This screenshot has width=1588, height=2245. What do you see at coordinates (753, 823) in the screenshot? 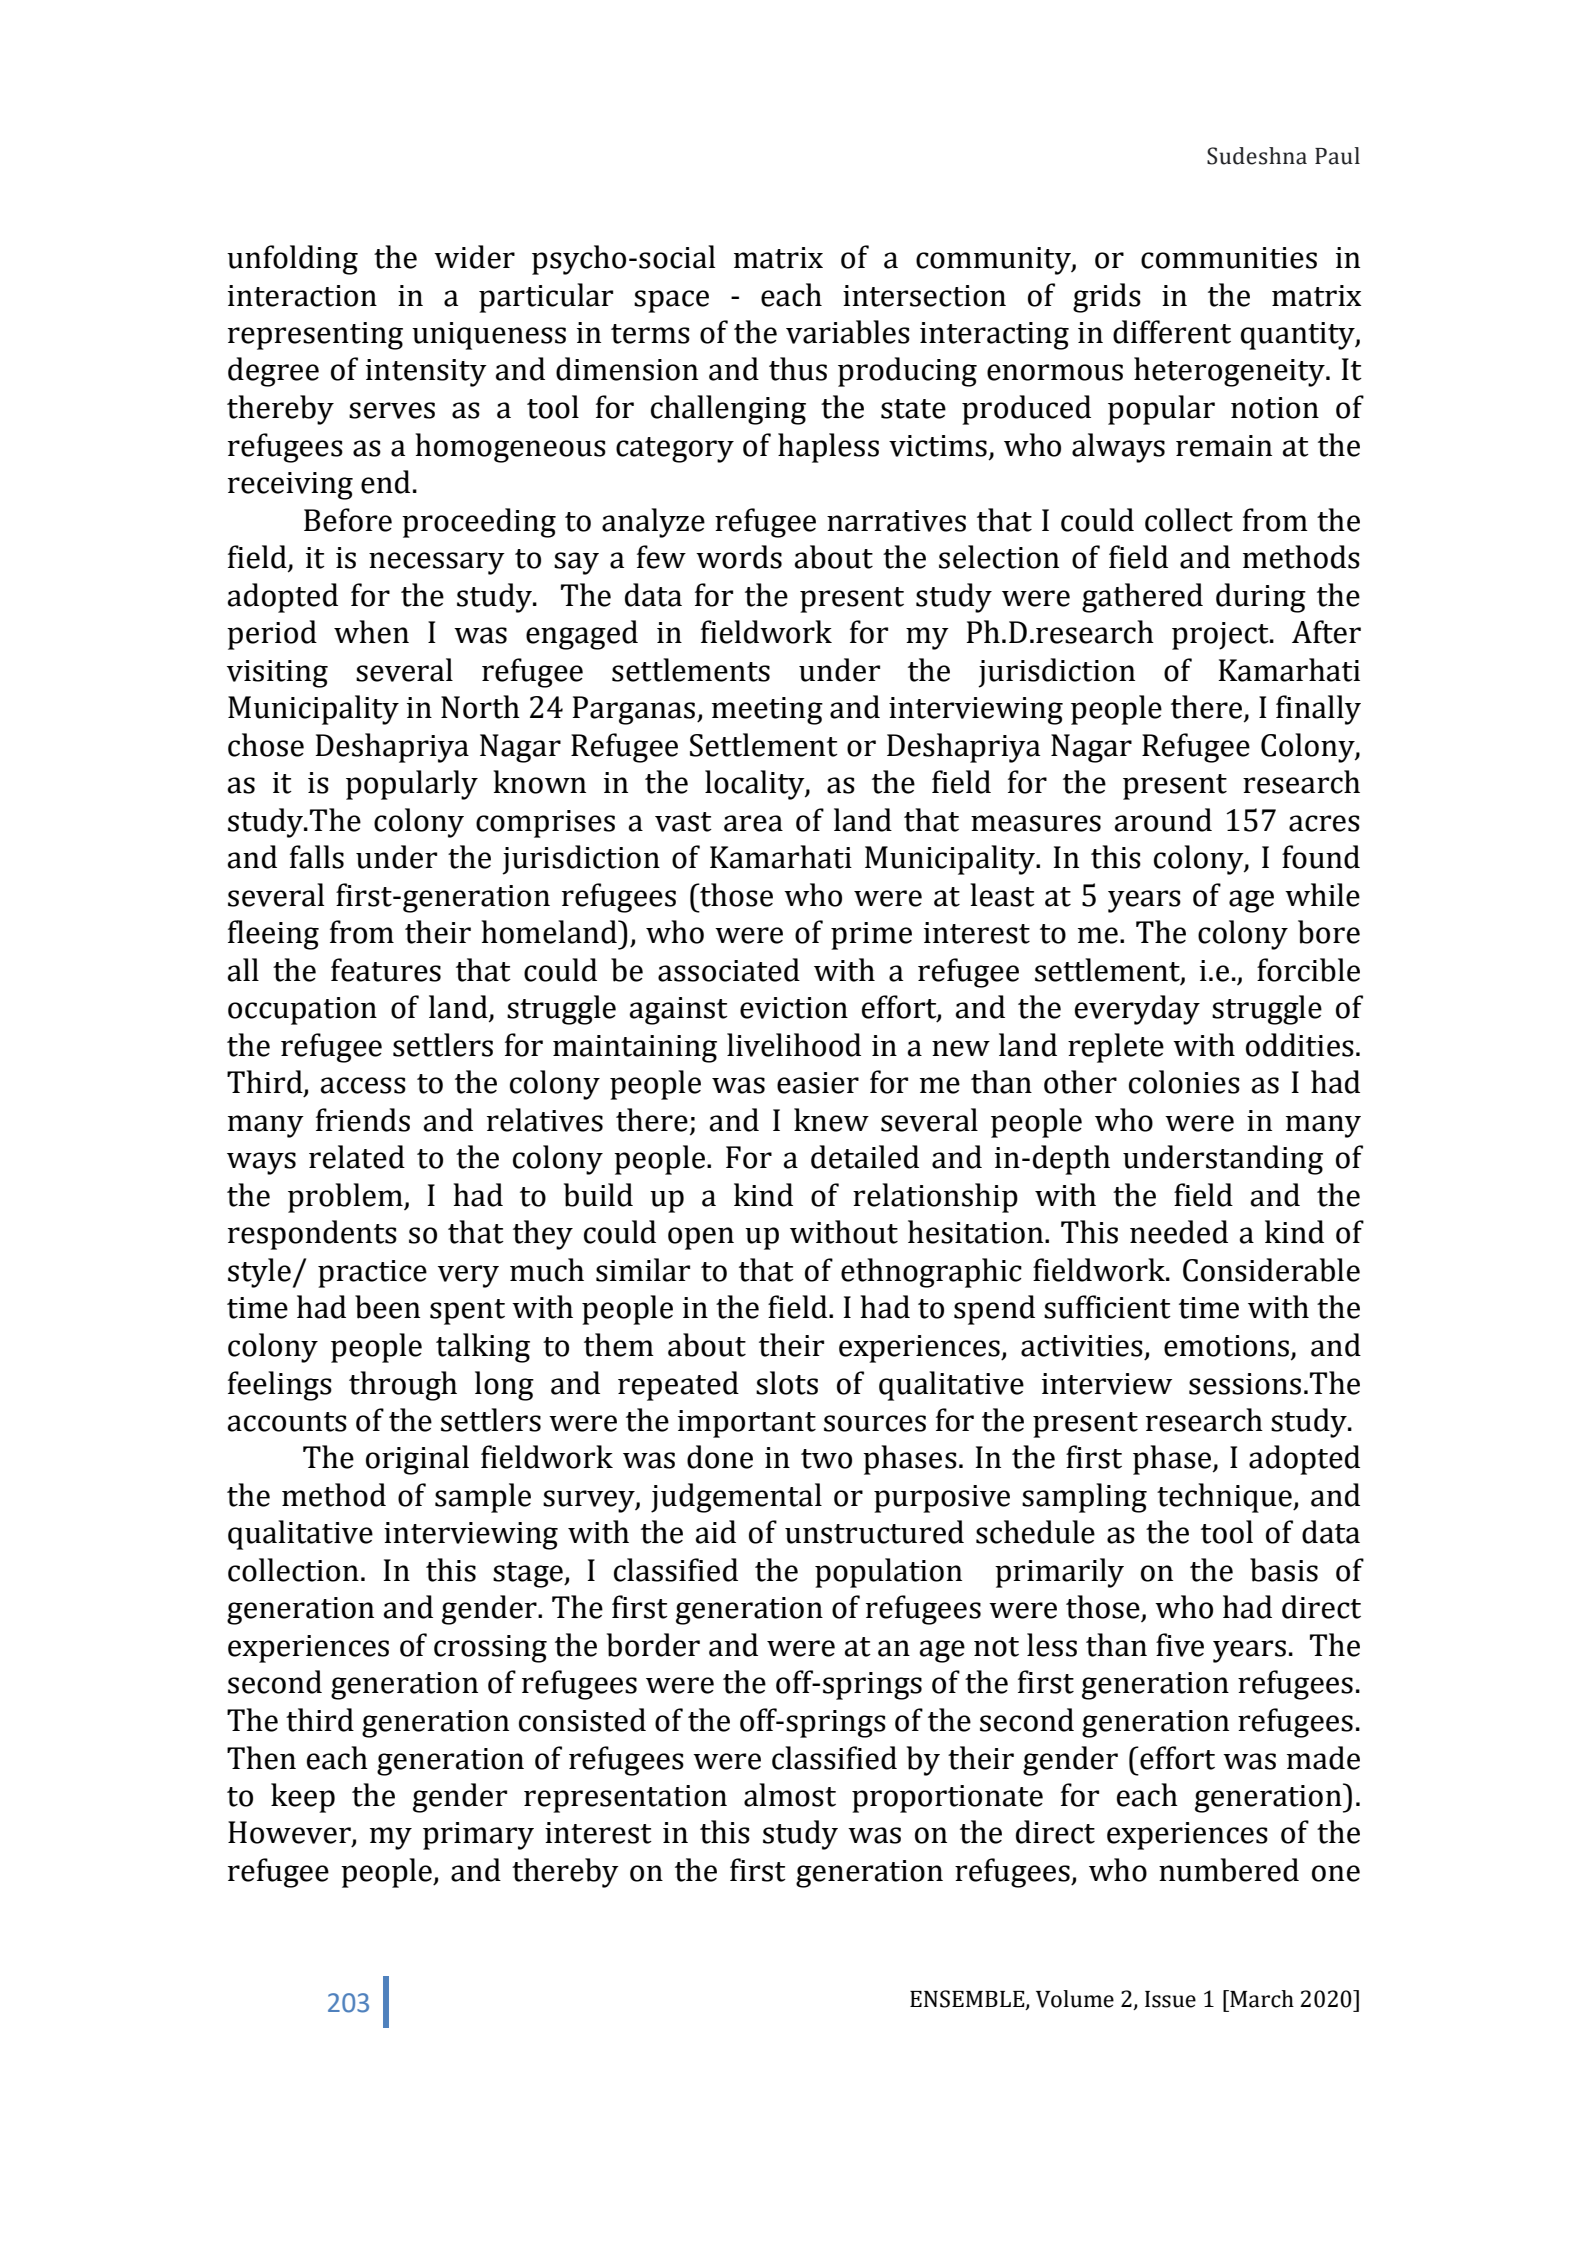
I see `area` at bounding box center [753, 823].
